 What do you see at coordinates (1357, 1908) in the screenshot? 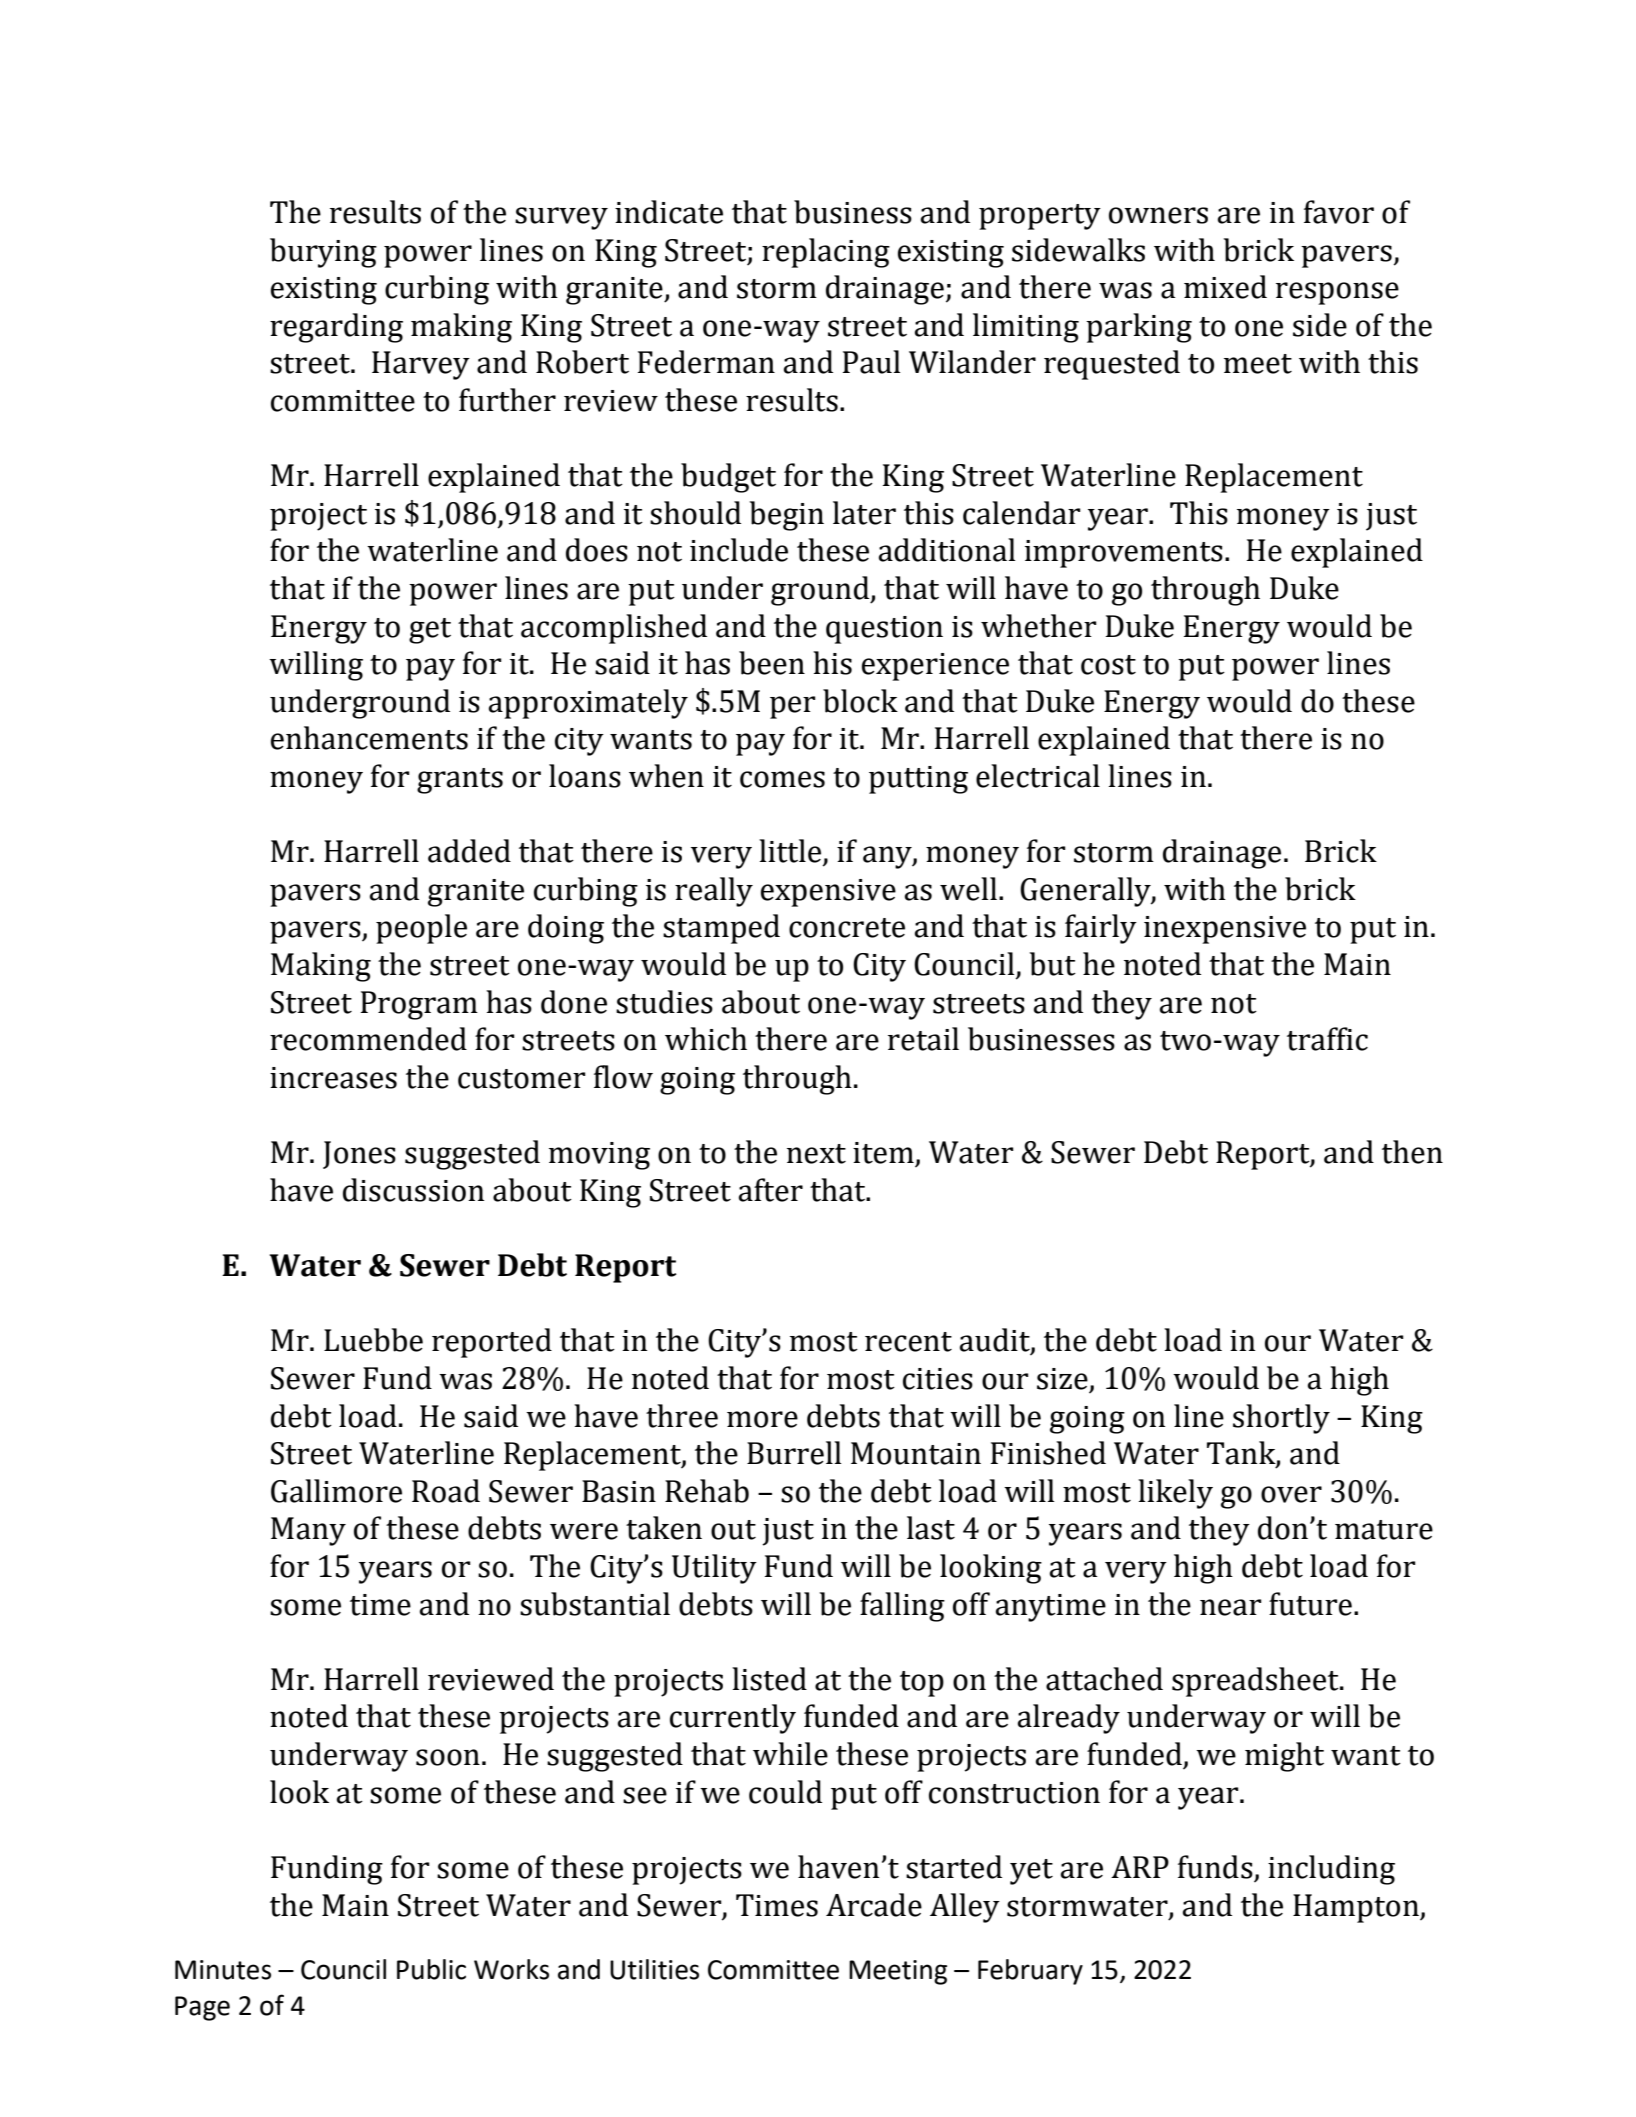
I see `Hampton` at bounding box center [1357, 1908].
